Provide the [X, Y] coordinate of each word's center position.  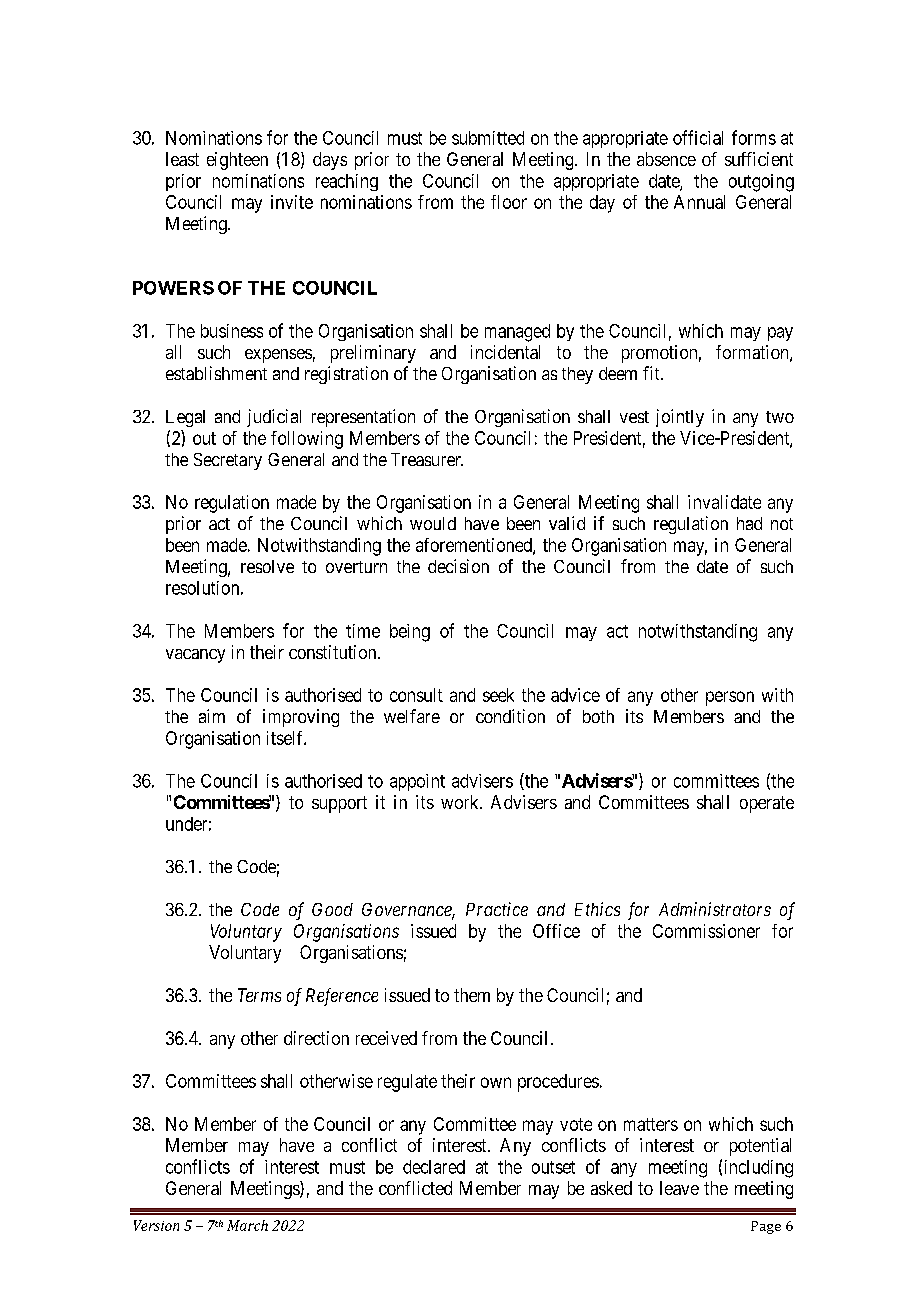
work [461, 802]
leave [679, 1188]
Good [332, 909]
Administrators [715, 909]
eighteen [237, 161]
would [433, 523]
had [749, 523]
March [247, 1225]
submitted [488, 138]
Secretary [228, 461]
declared [434, 1167]
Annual [699, 202]
